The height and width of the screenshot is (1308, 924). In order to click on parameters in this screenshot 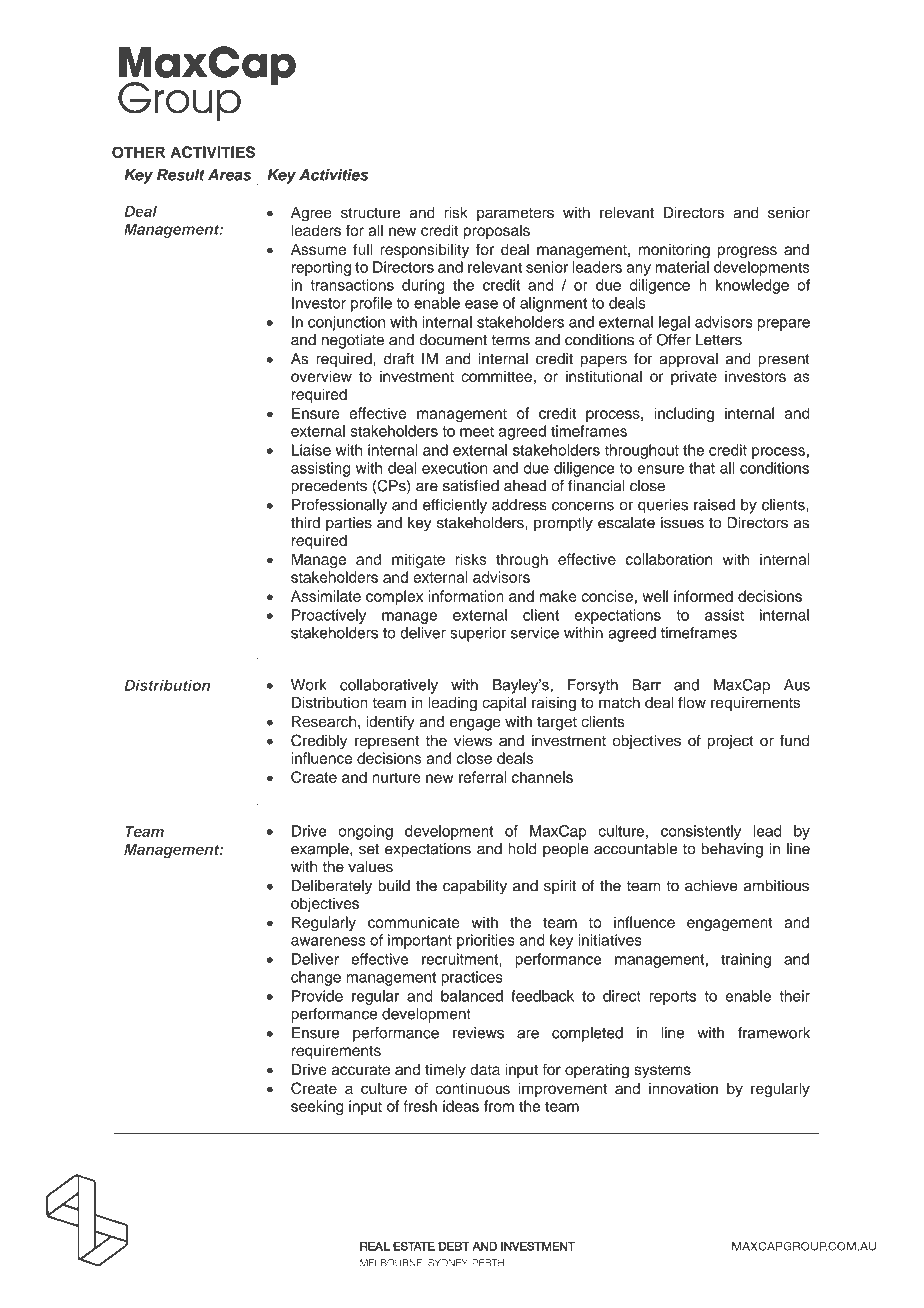, I will do `click(515, 214)`.
